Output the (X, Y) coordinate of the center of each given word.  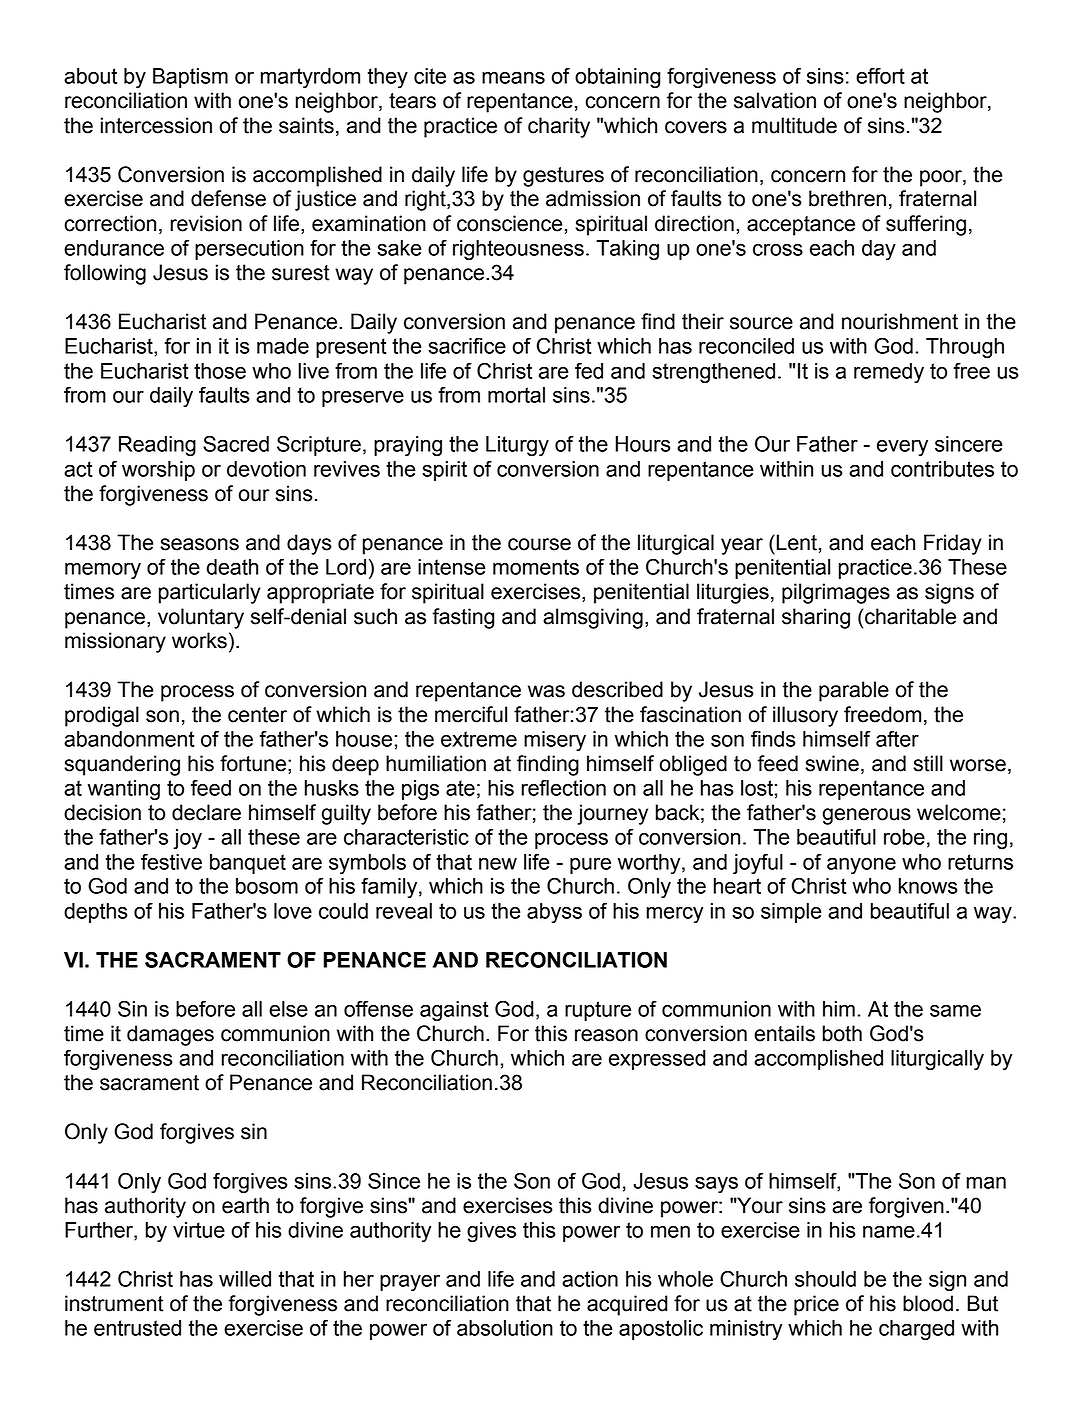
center (257, 715)
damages (170, 1035)
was (546, 691)
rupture (598, 1011)
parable (854, 691)
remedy (889, 373)
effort (880, 75)
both (842, 1033)
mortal (516, 395)
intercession (156, 125)
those (220, 371)
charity (559, 127)
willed (245, 1279)
